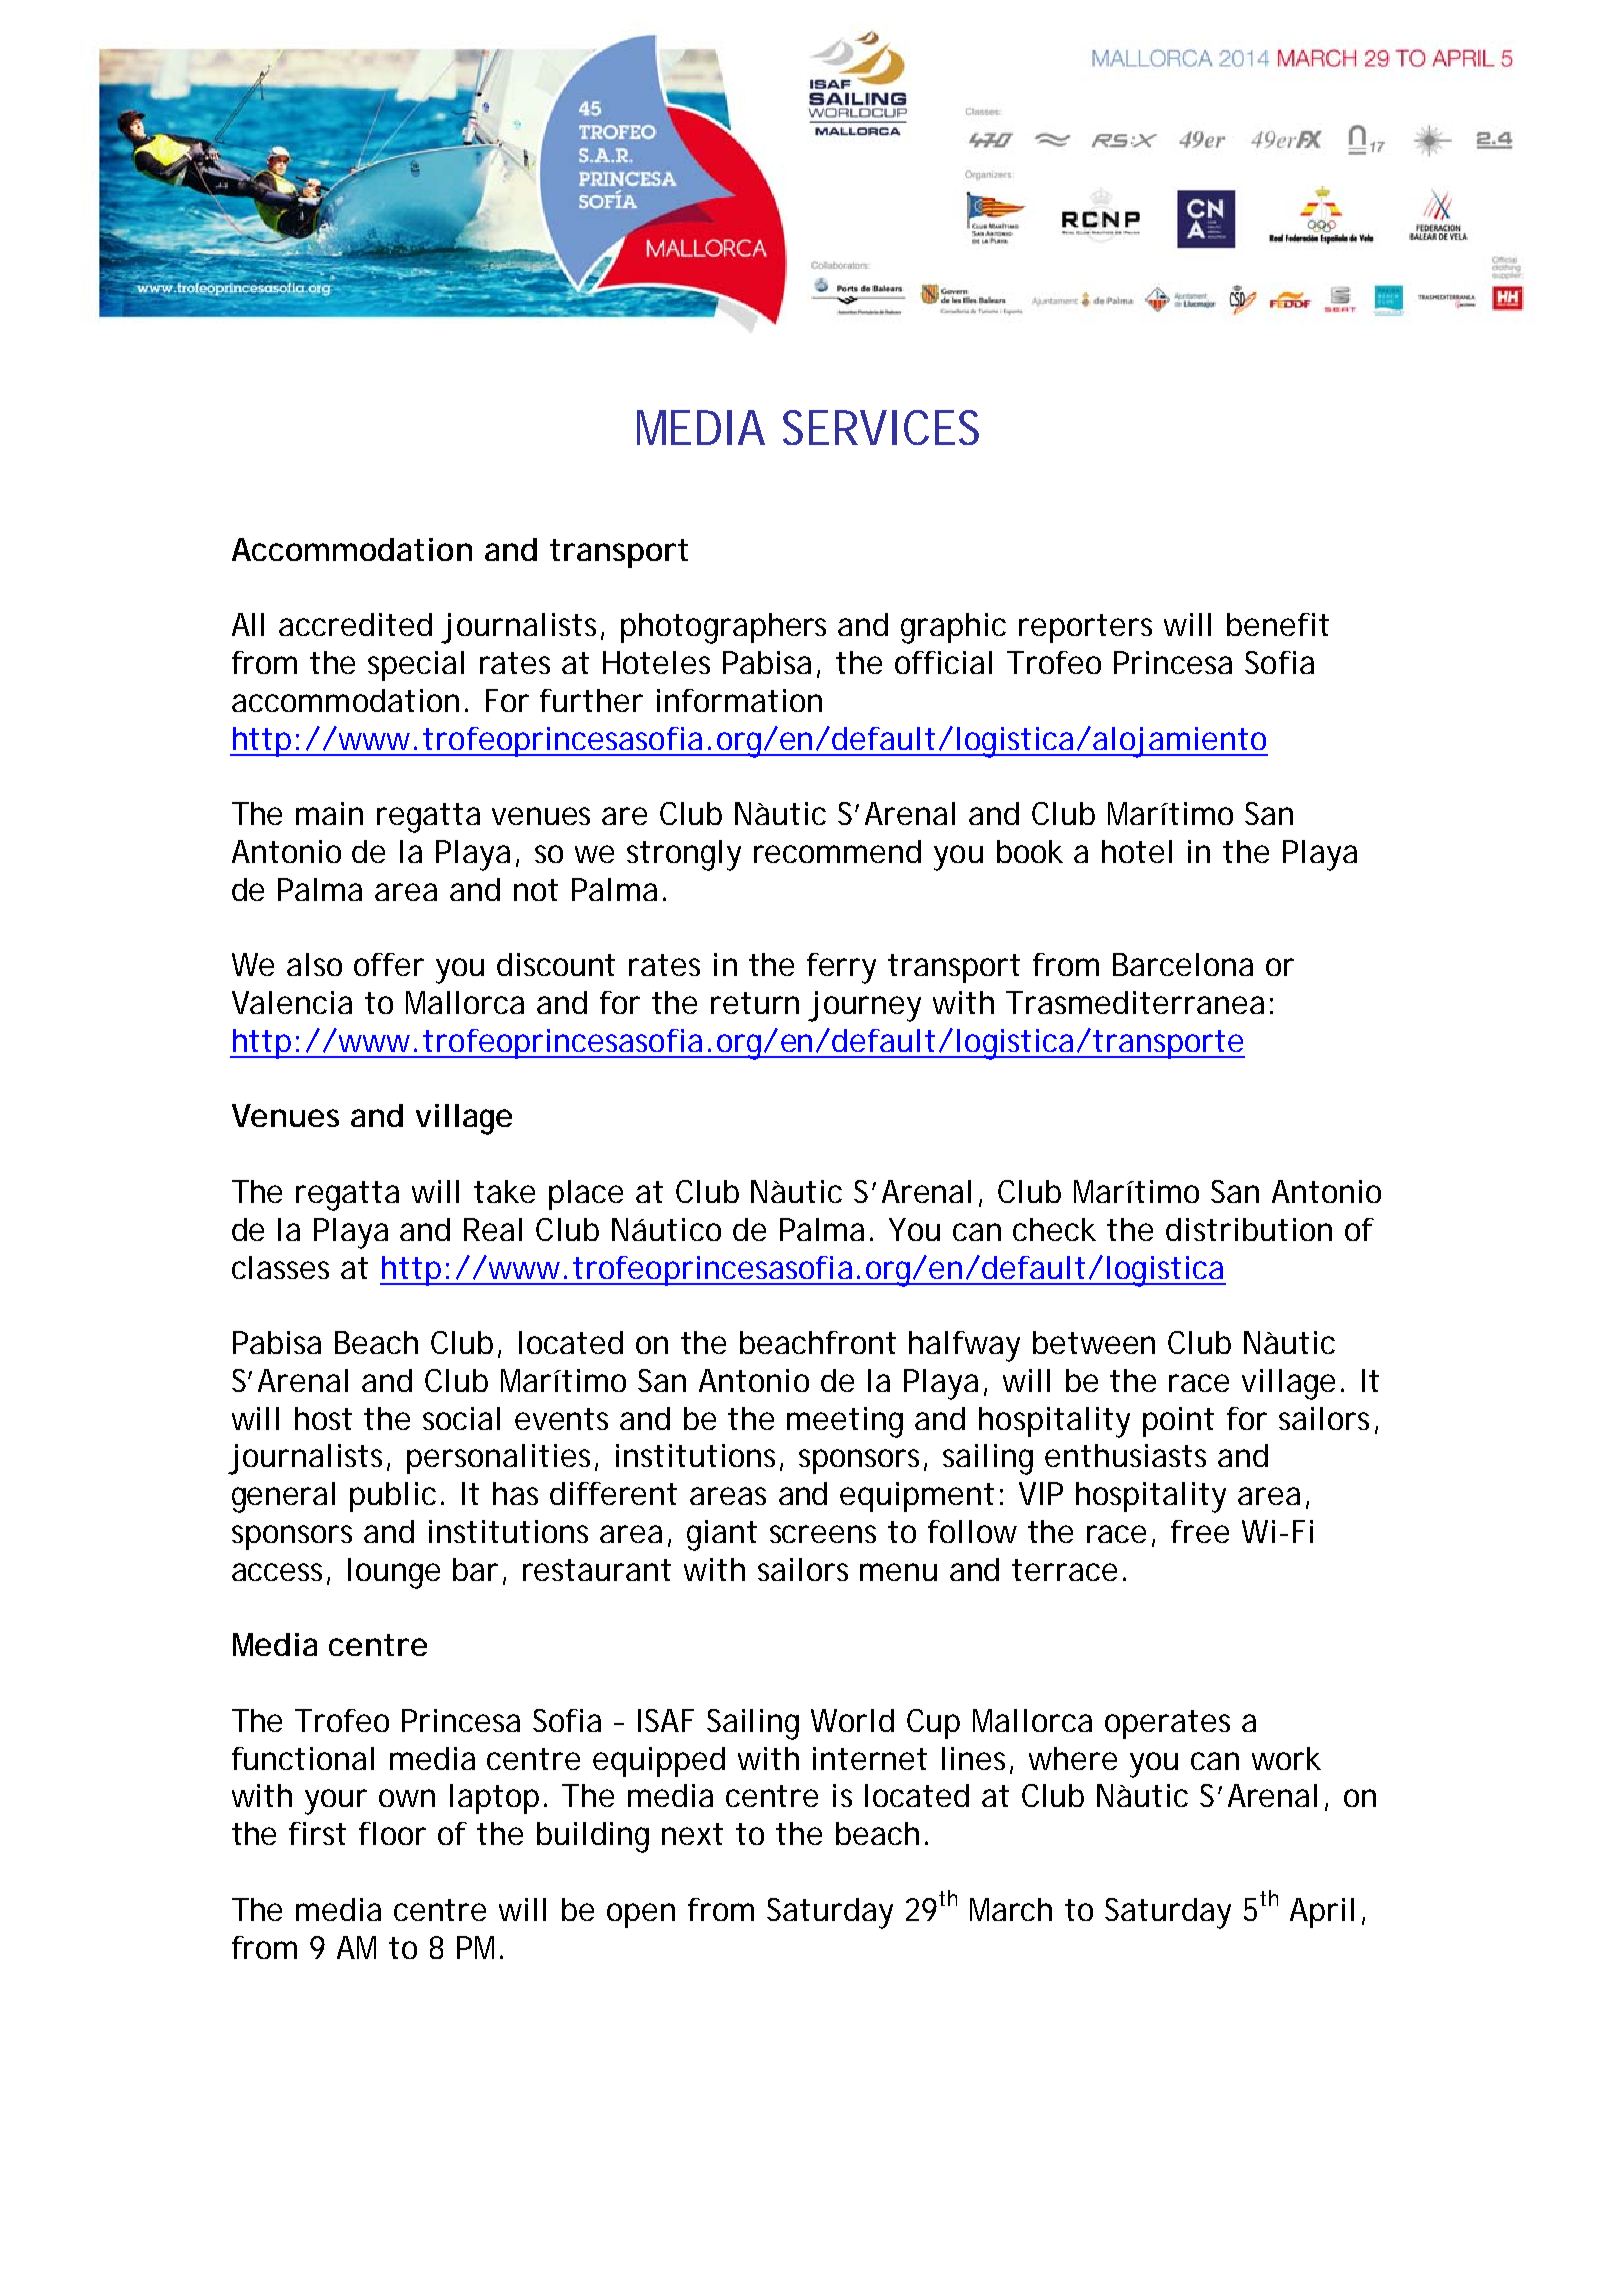  I want to click on free, so click(1200, 1531).
